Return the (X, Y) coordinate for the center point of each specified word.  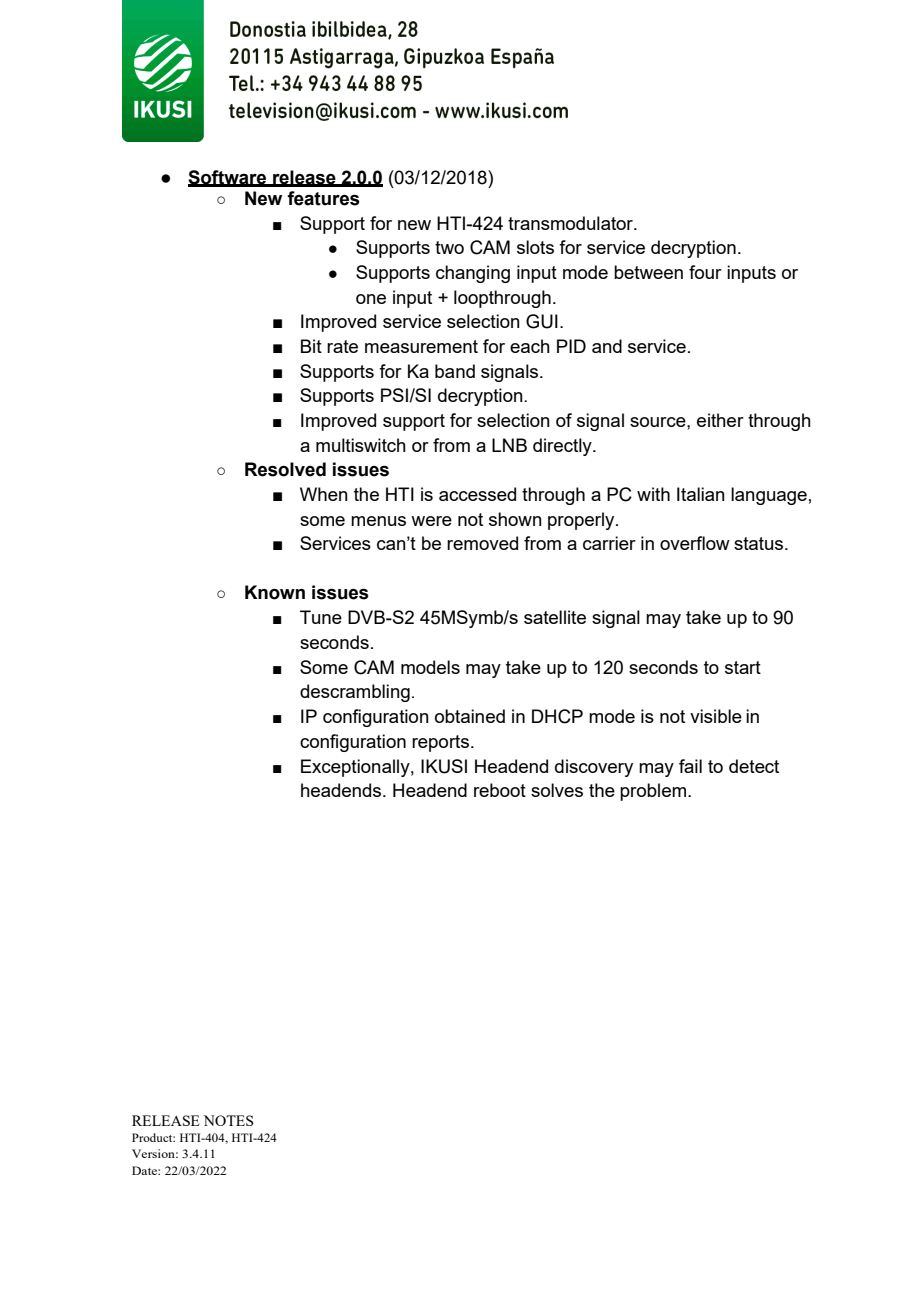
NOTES (228, 1120)
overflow (695, 543)
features (323, 198)
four (705, 272)
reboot (500, 790)
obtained (470, 716)
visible (716, 716)
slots (535, 247)
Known (275, 592)
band (455, 371)
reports (442, 743)
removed (482, 543)
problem (653, 792)
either (720, 420)
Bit (311, 346)
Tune (321, 617)
